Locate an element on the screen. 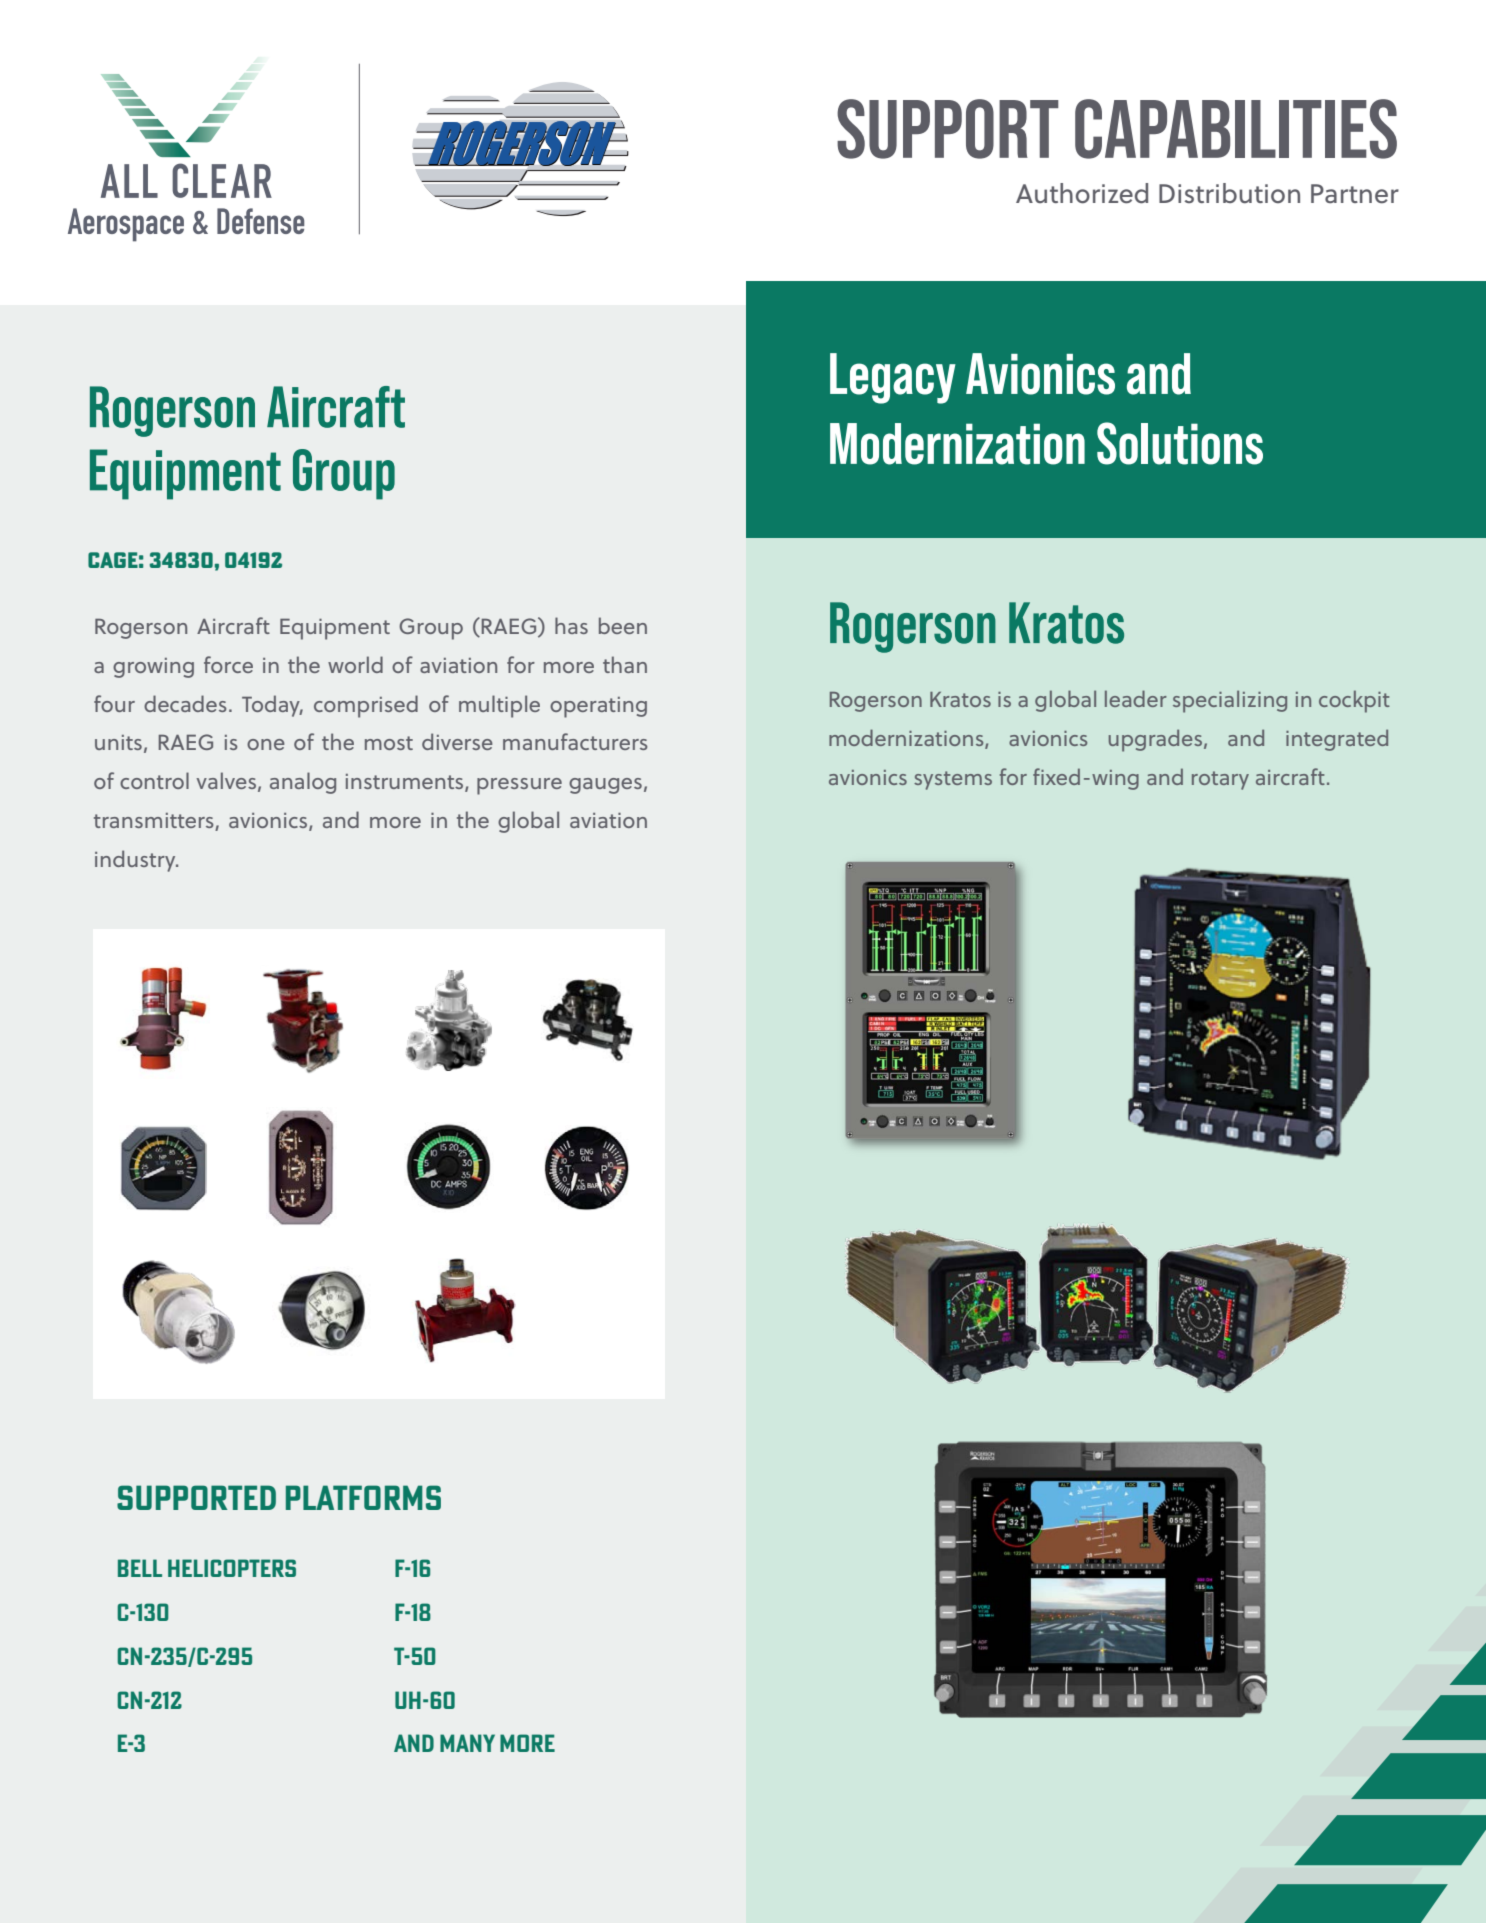 Image resolution: width=1486 pixels, height=1923 pixels. Helicopters is located at coordinates (232, 1568).
